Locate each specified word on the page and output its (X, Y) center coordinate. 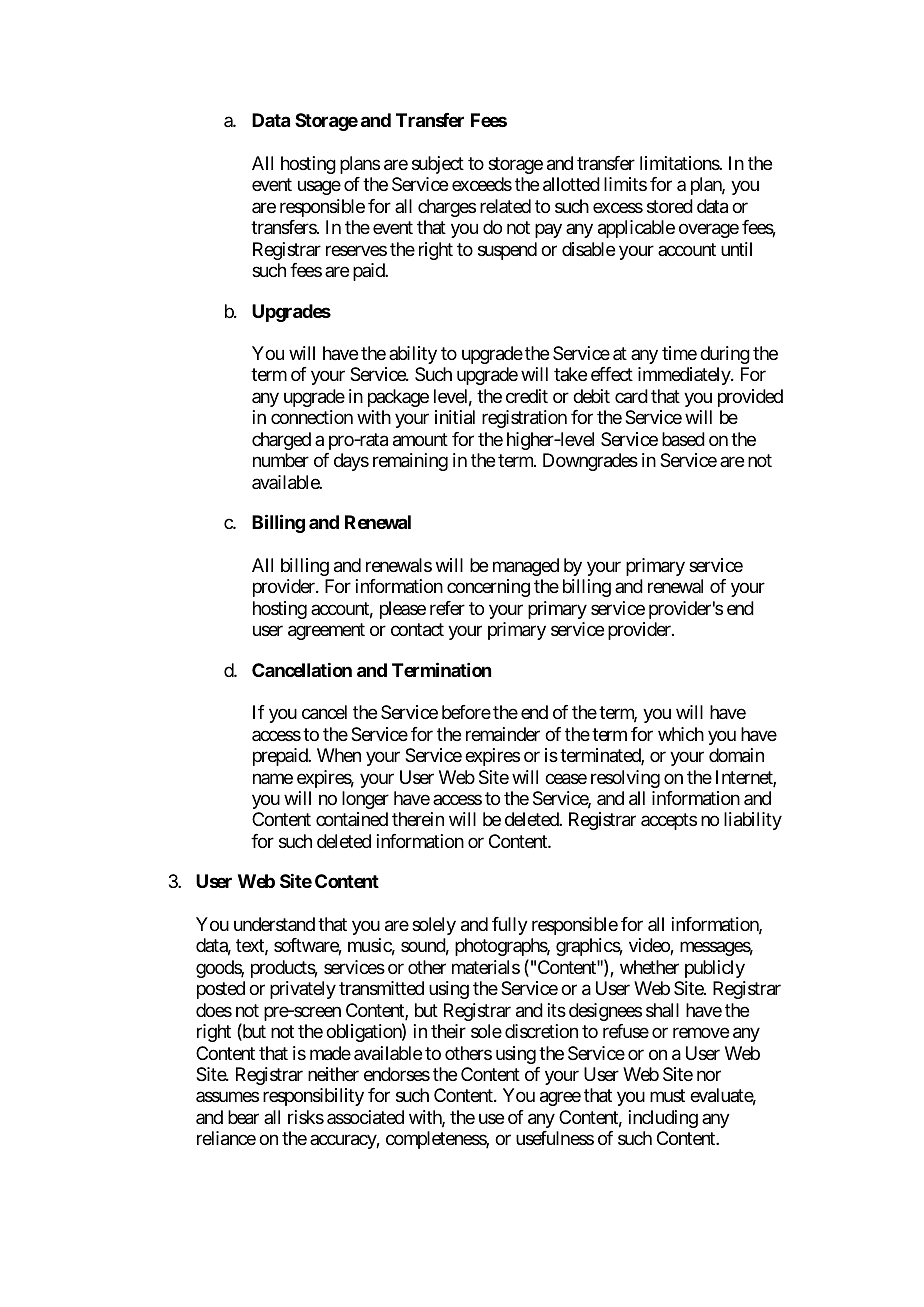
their (448, 1031)
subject (438, 165)
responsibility (313, 1097)
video (650, 946)
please (403, 610)
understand (274, 924)
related (505, 206)
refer (447, 608)
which (681, 734)
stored (670, 206)
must (667, 1096)
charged (281, 441)
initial (455, 417)
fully (510, 926)
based (683, 439)
